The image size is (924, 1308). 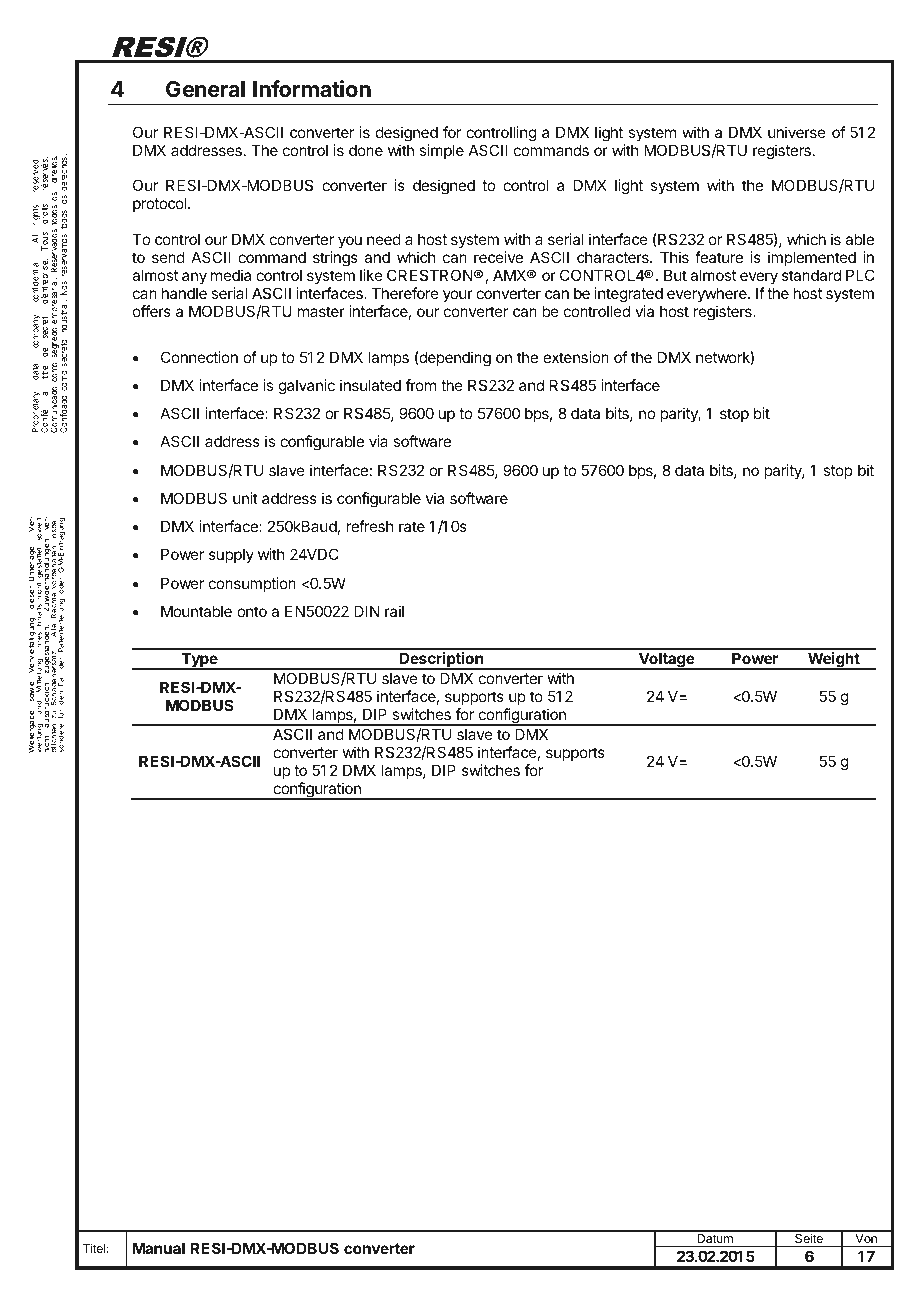 What do you see at coordinates (199, 661) in the page?
I see `Type` at bounding box center [199, 661].
